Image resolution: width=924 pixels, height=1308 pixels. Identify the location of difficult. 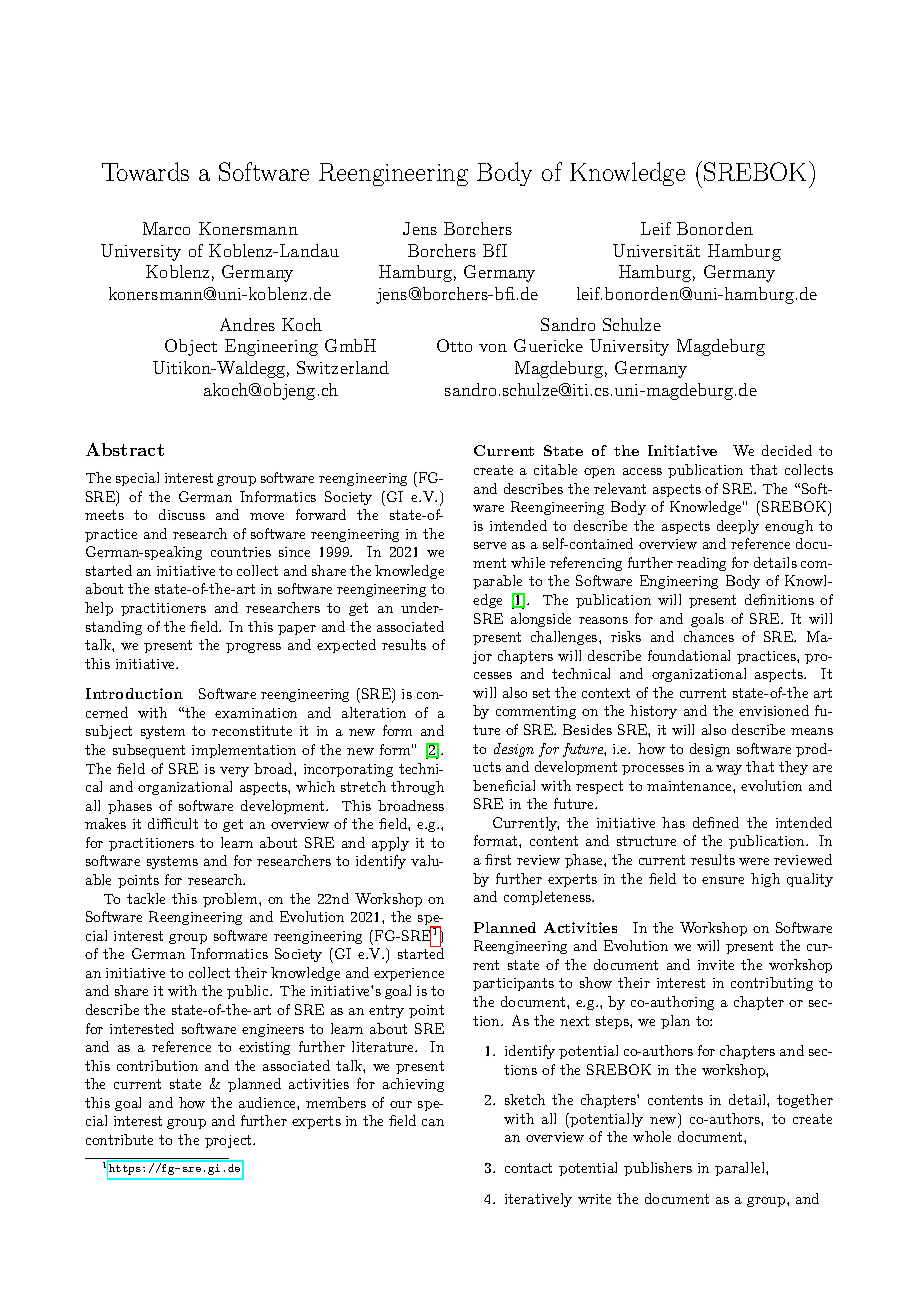
(173, 823).
